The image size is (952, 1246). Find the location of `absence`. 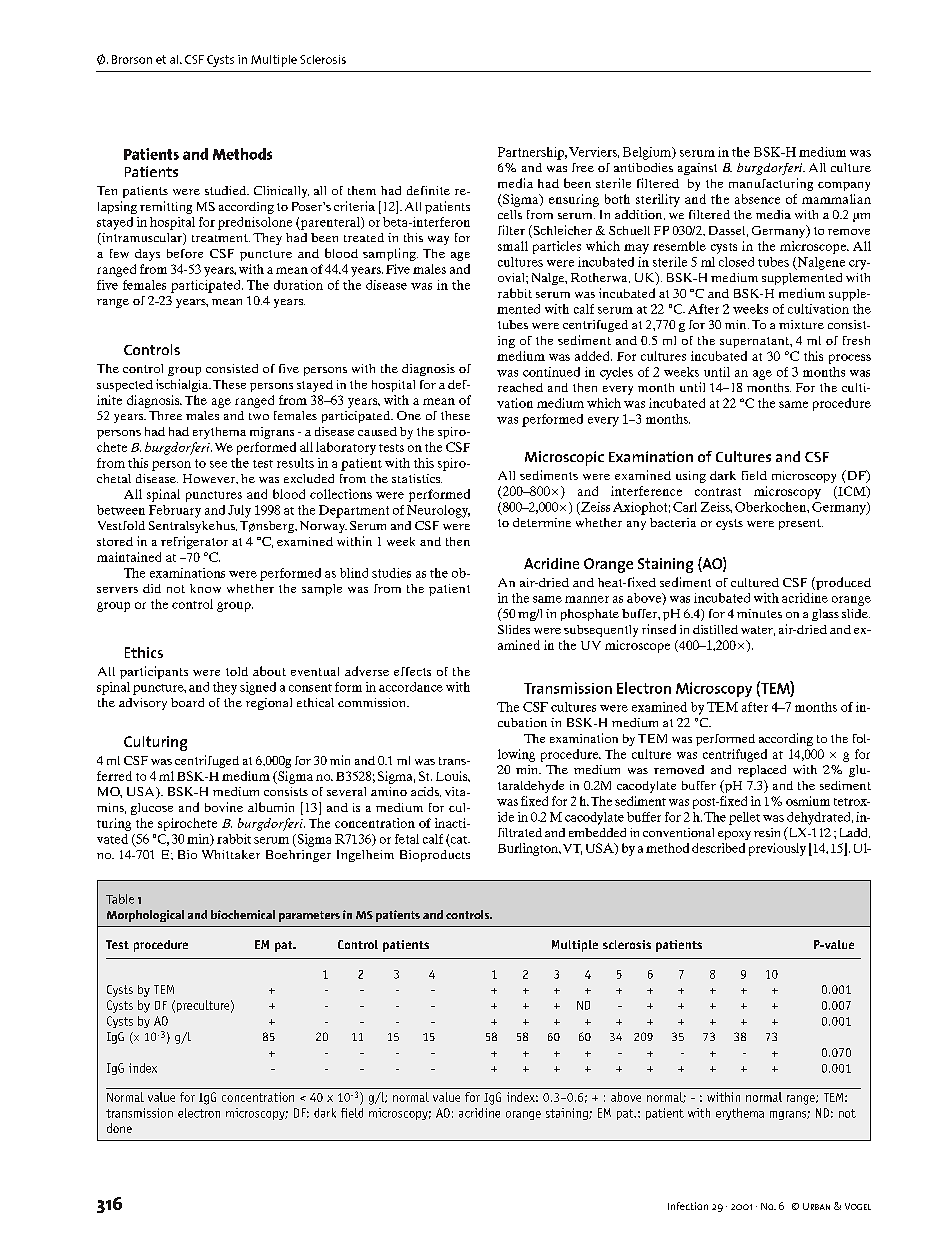

absence is located at coordinates (757, 199).
